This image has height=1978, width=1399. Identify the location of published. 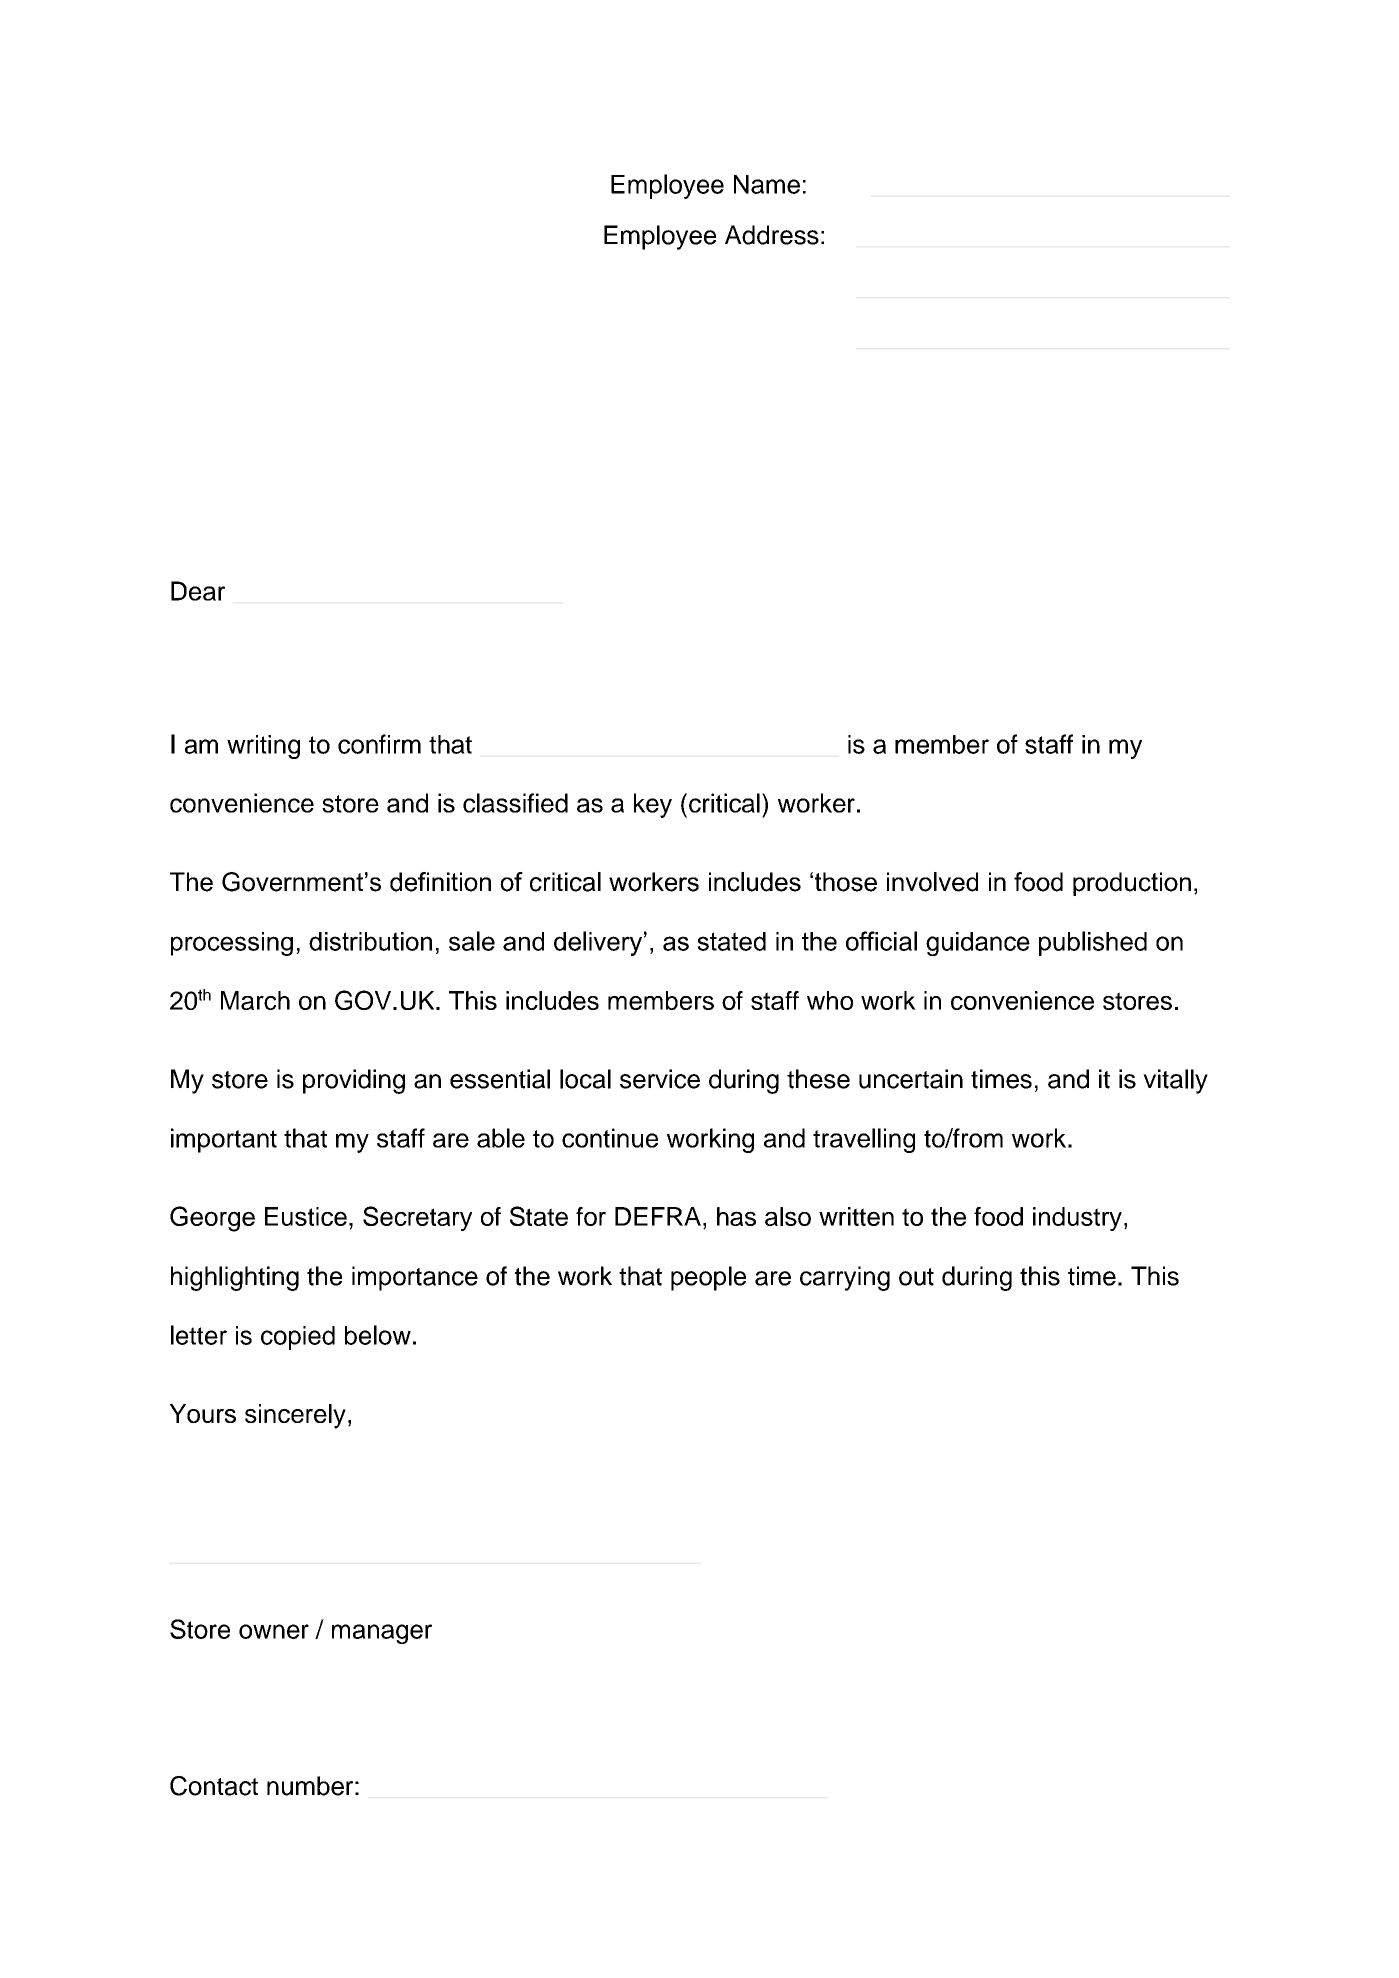
(1093, 943).
